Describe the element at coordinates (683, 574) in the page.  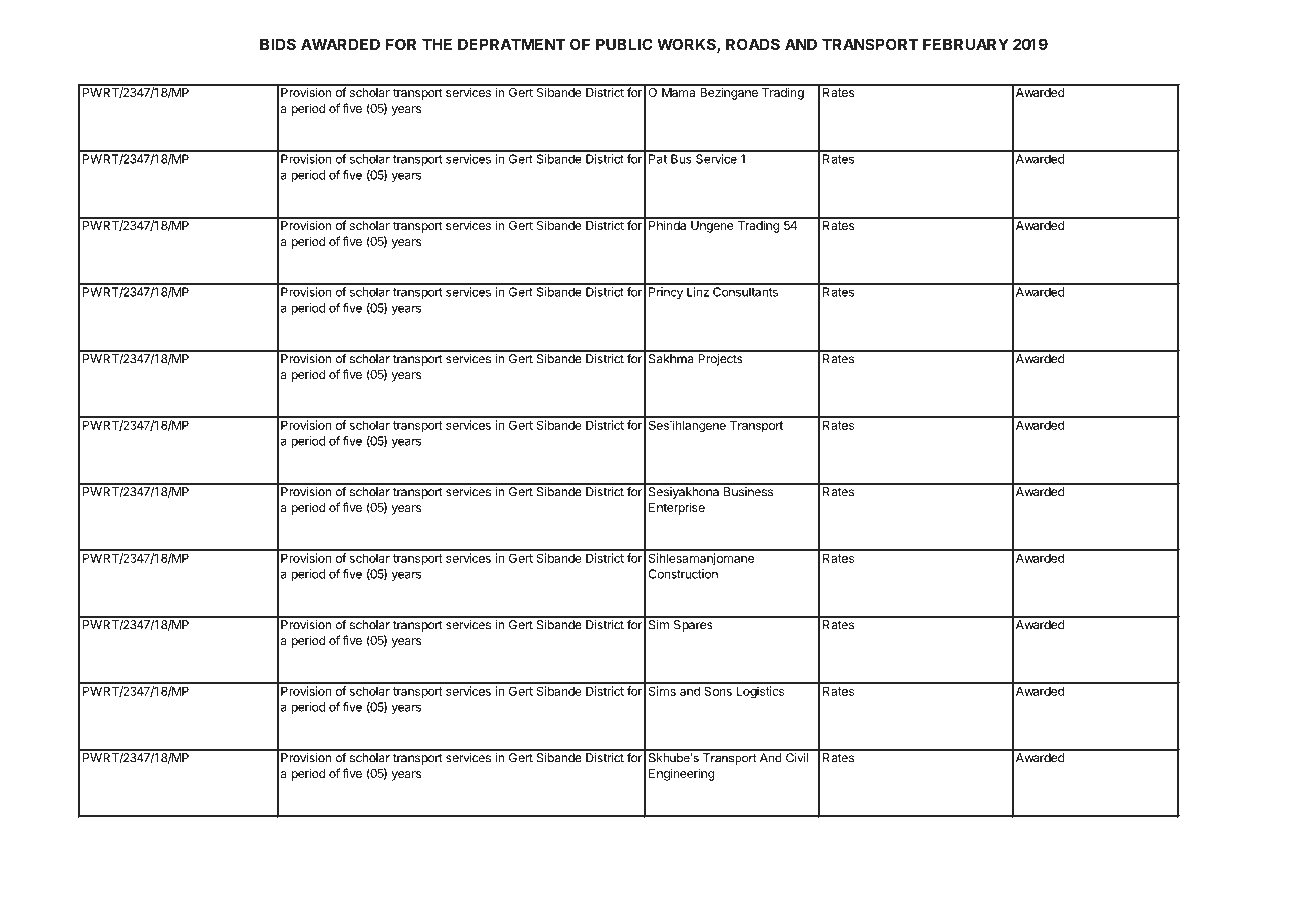
I see `Construction` at that location.
